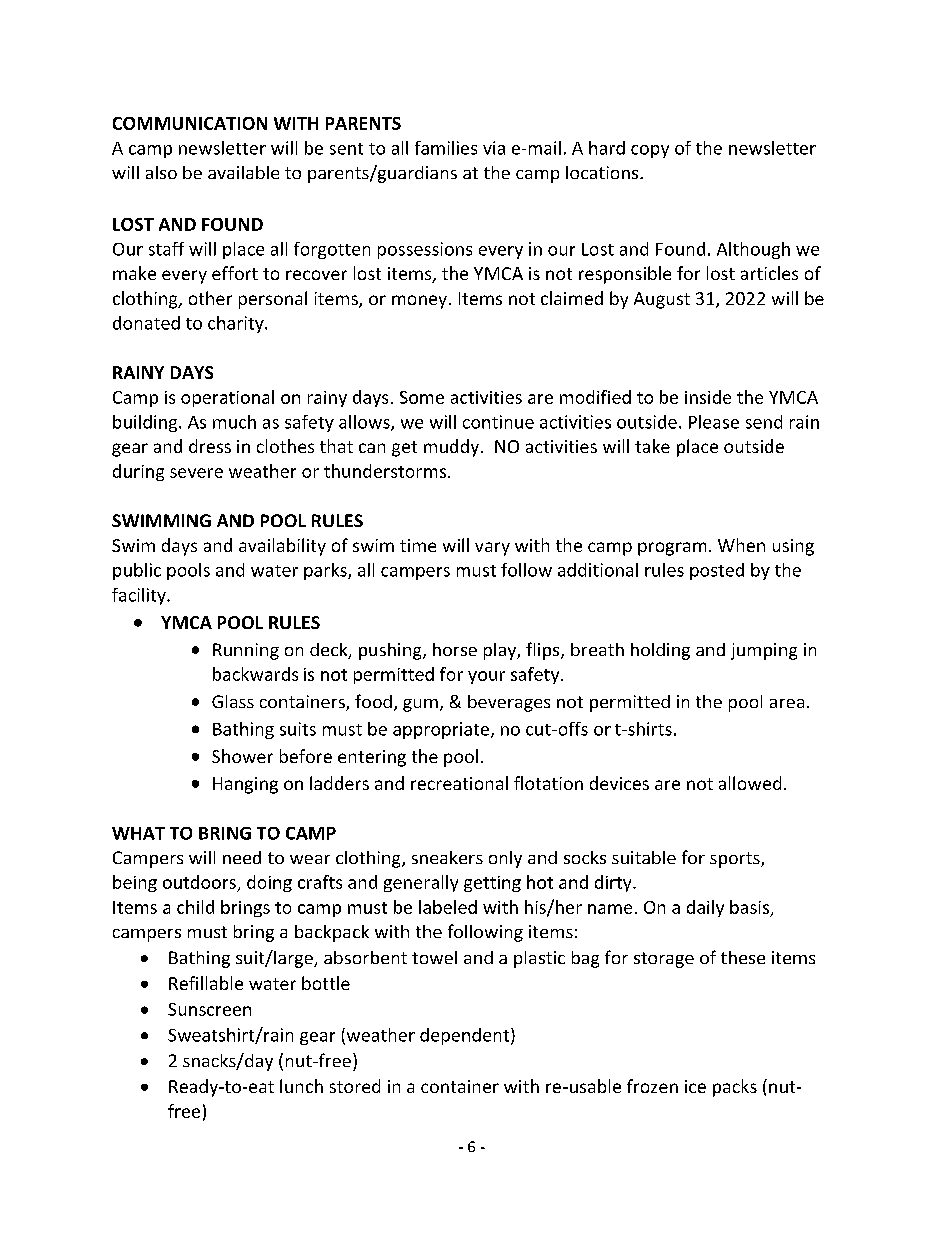  Describe the element at coordinates (459, 783) in the screenshot. I see `recreational` at that location.
